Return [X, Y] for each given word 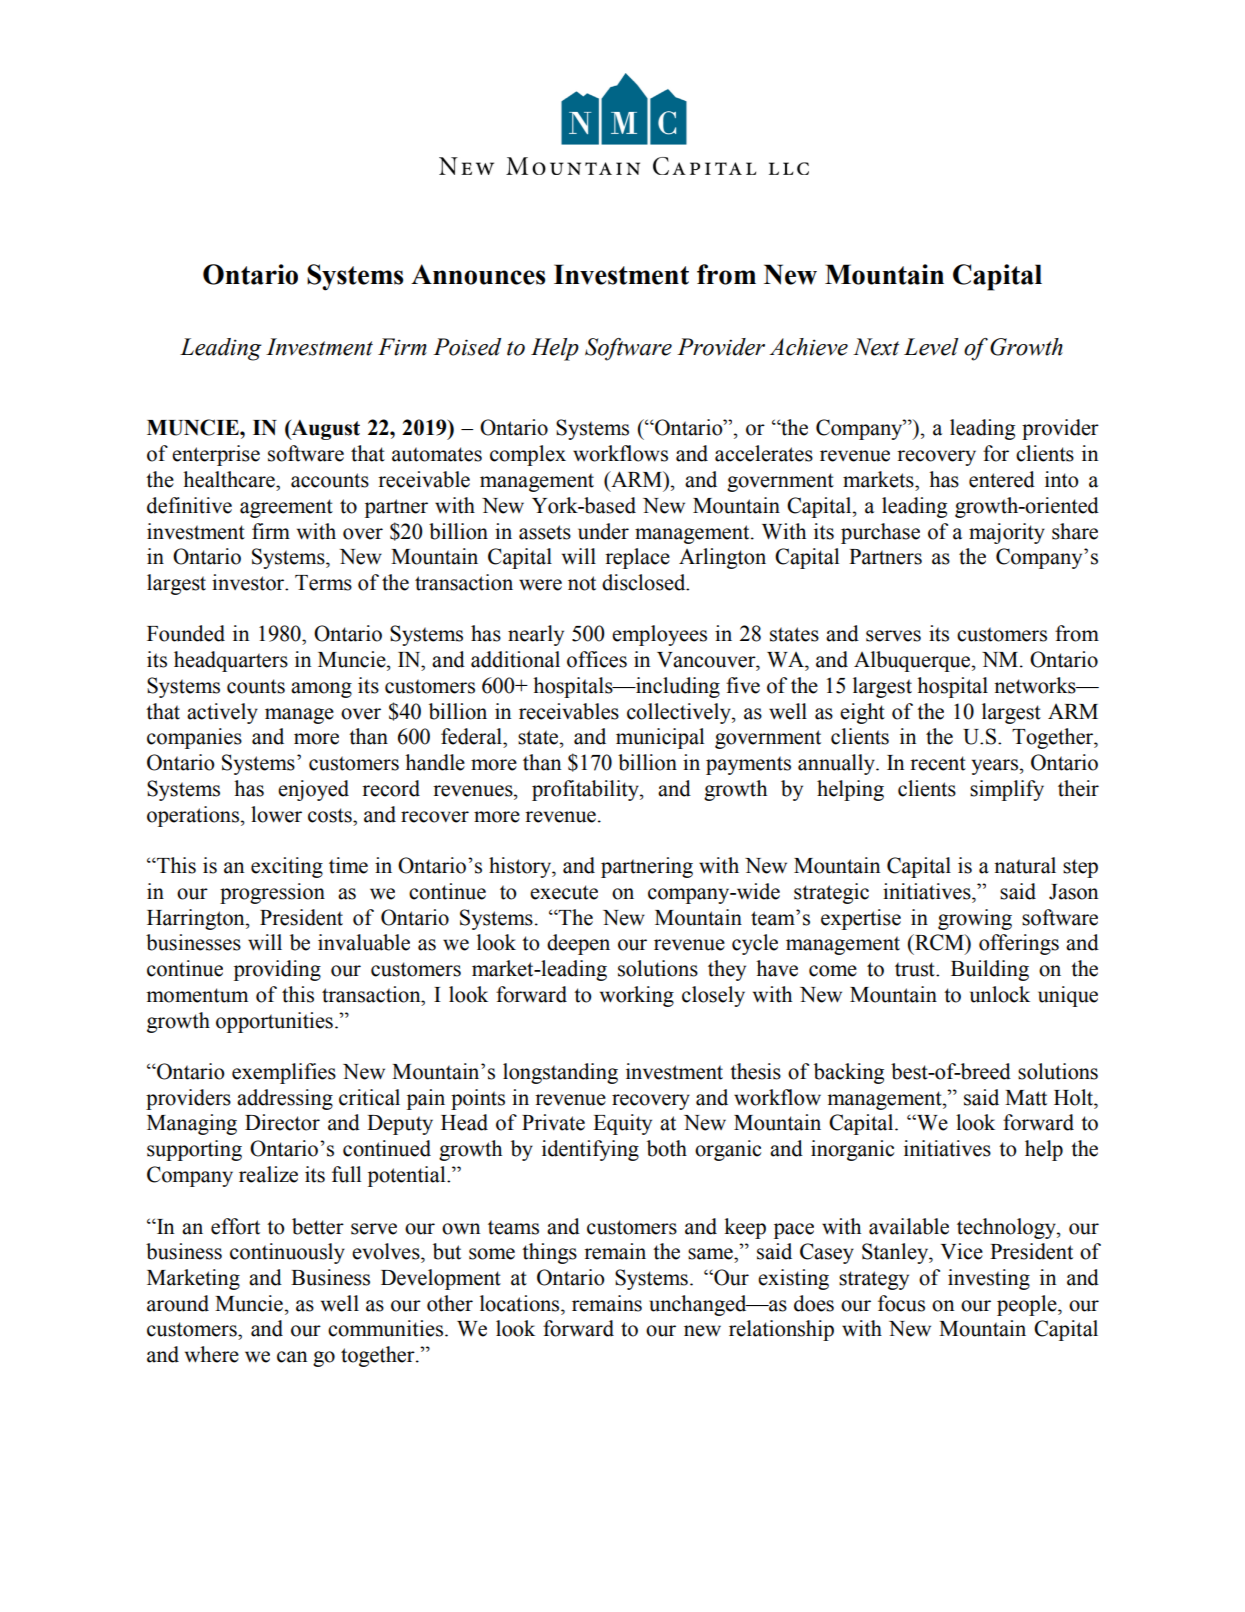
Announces [478, 274]
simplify [1007, 790]
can [292, 1357]
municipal [660, 738]
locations [521, 1303]
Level [931, 347]
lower [276, 814]
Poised [467, 347]
